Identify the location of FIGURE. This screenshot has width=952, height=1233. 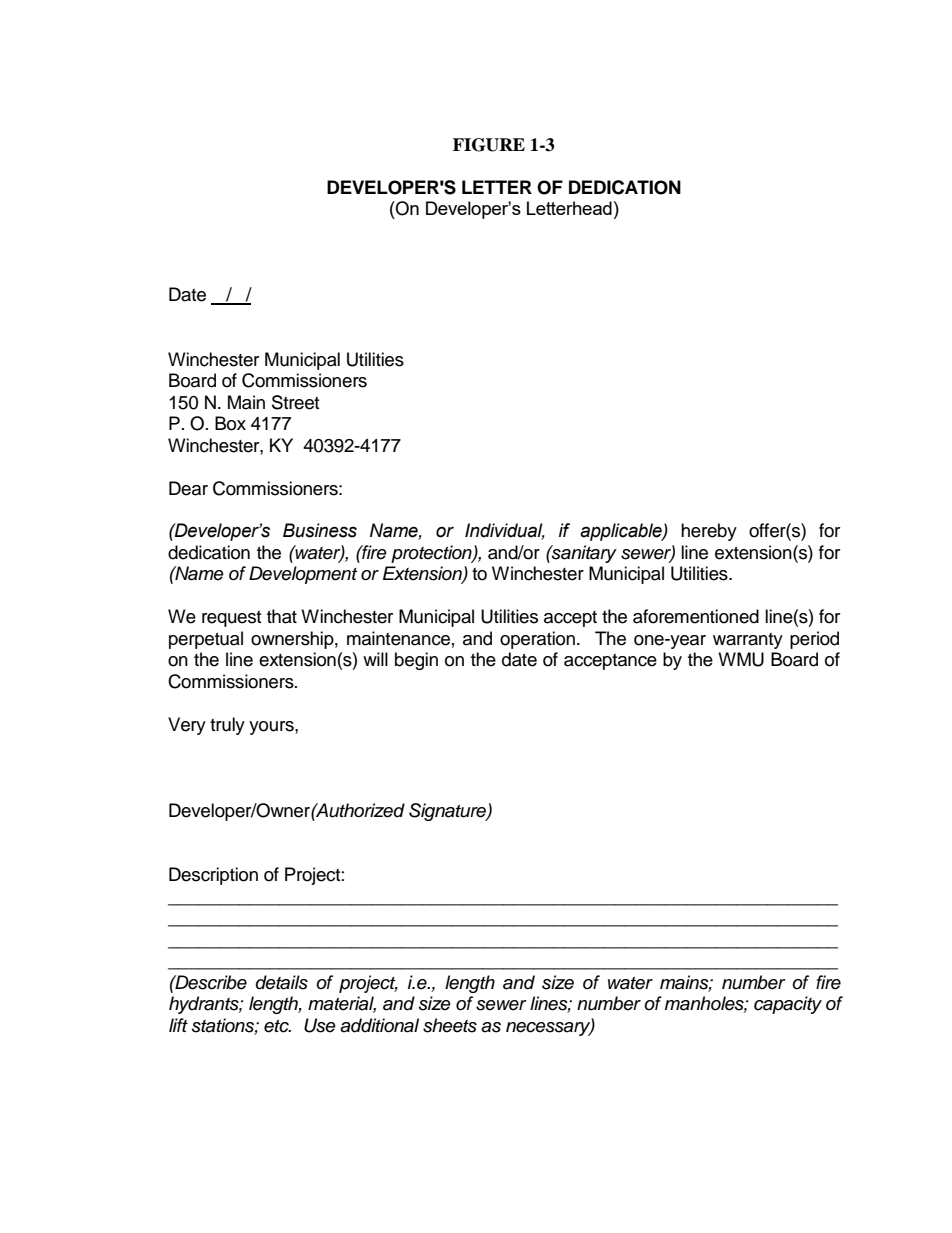
(489, 145).
